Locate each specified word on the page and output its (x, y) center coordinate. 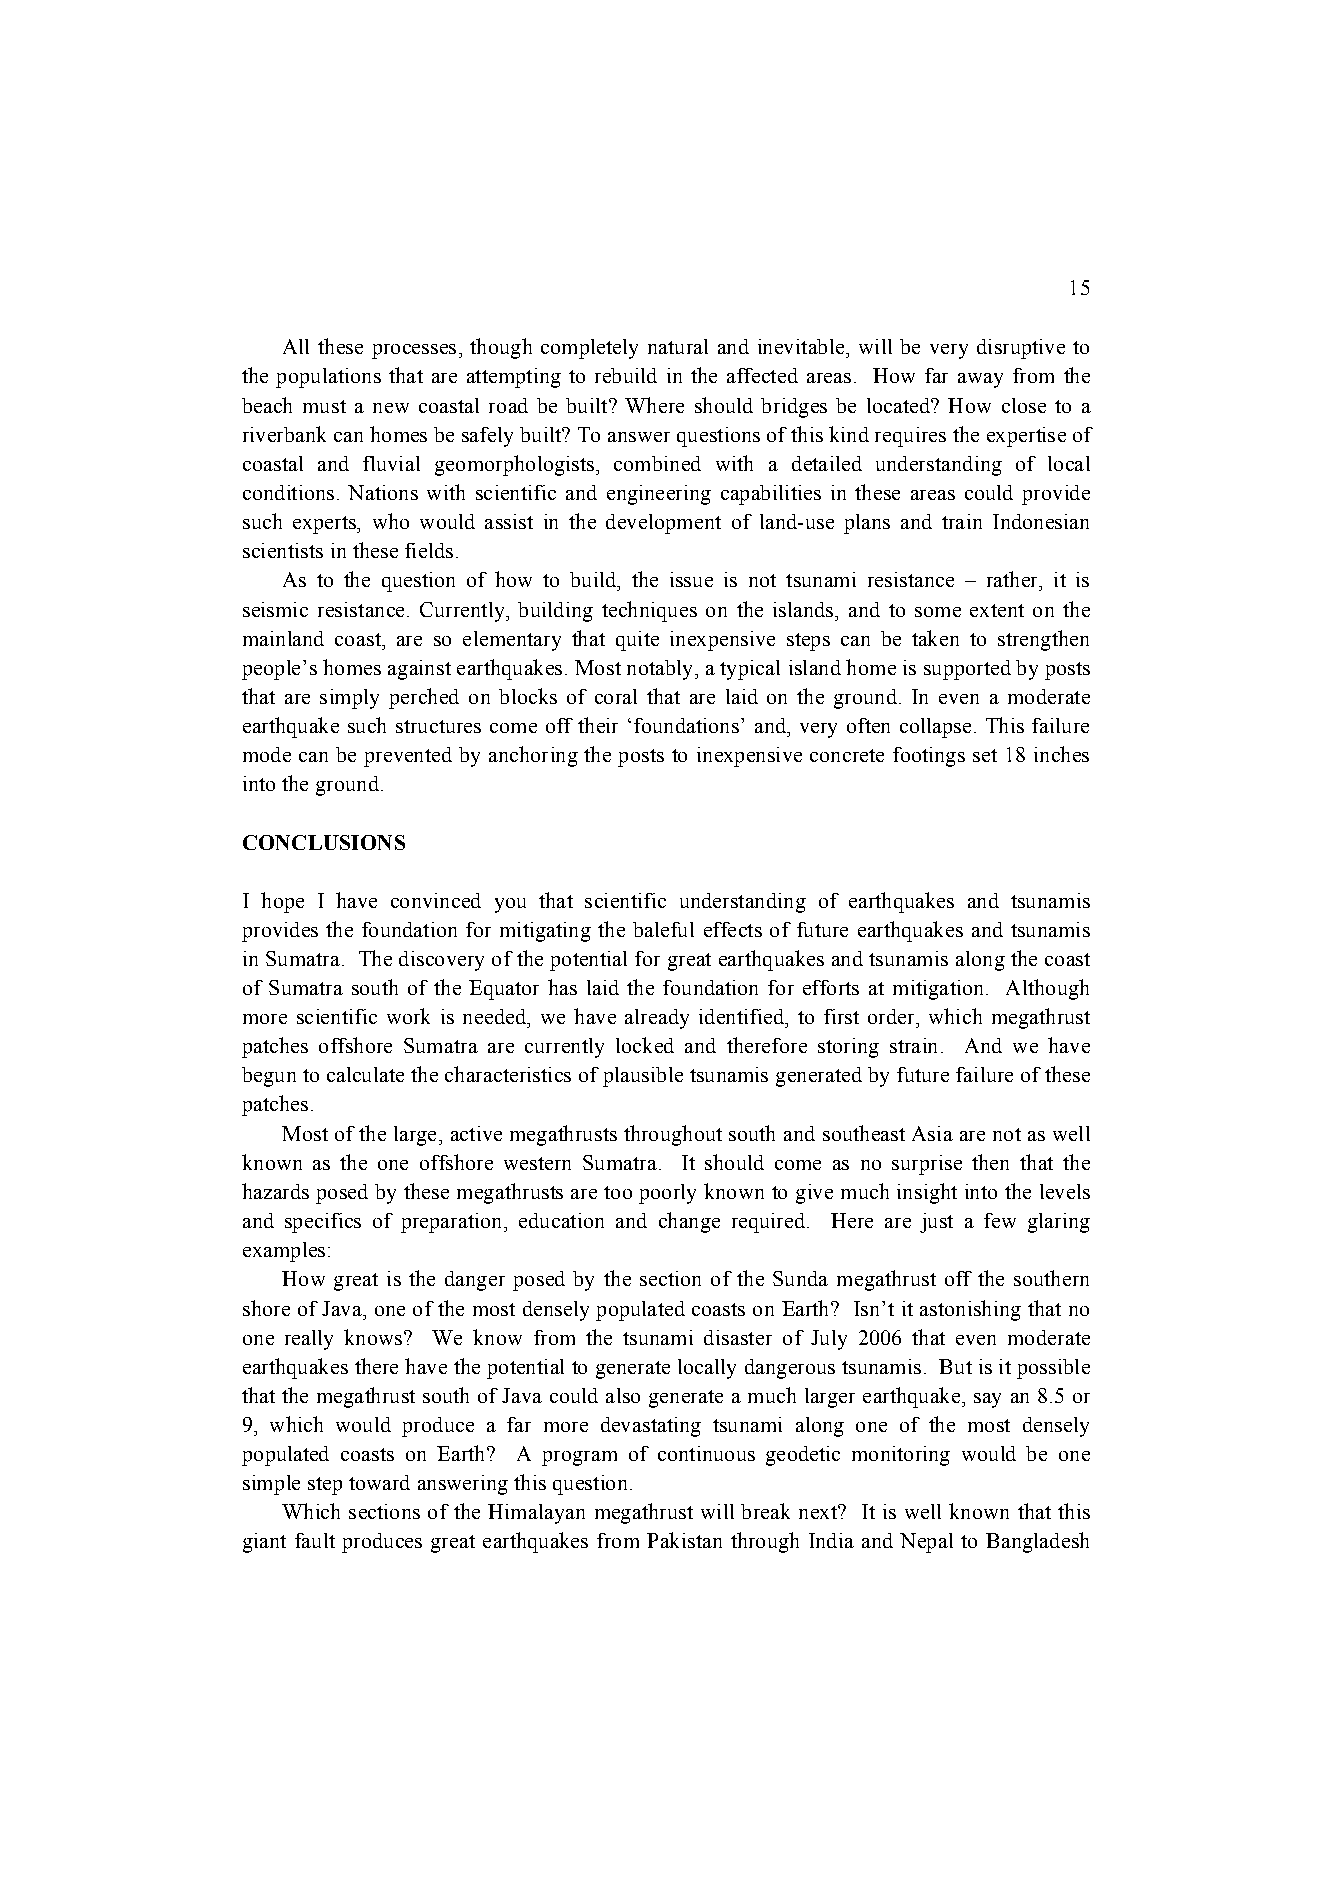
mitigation (940, 990)
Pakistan (684, 1540)
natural (678, 346)
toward (379, 1482)
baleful (663, 929)
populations (328, 378)
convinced (436, 900)
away (980, 380)
